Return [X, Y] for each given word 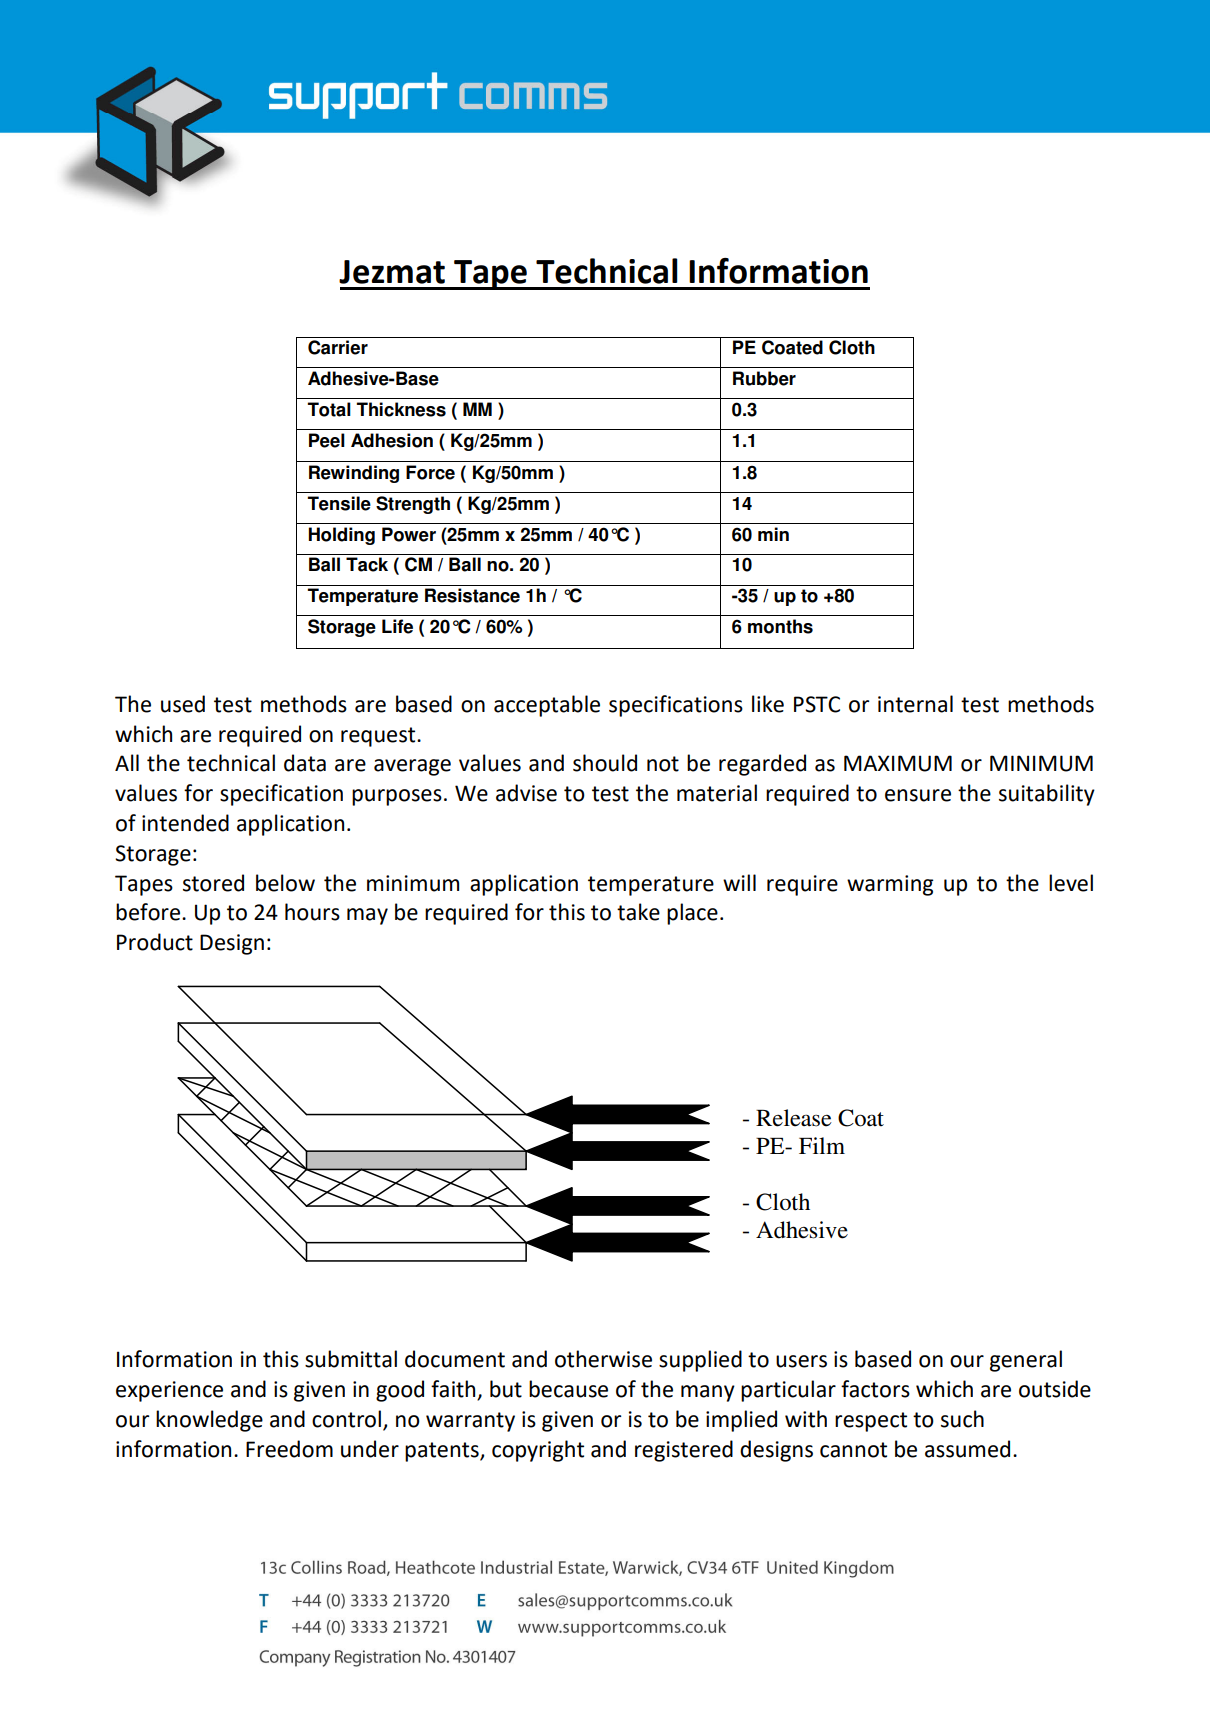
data [305, 763]
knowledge [209, 1421]
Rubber [764, 378]
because [568, 1389]
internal [915, 704]
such [962, 1419]
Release [794, 1118]
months [780, 626]
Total [329, 409]
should [605, 763]
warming [890, 885]
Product [155, 942]
